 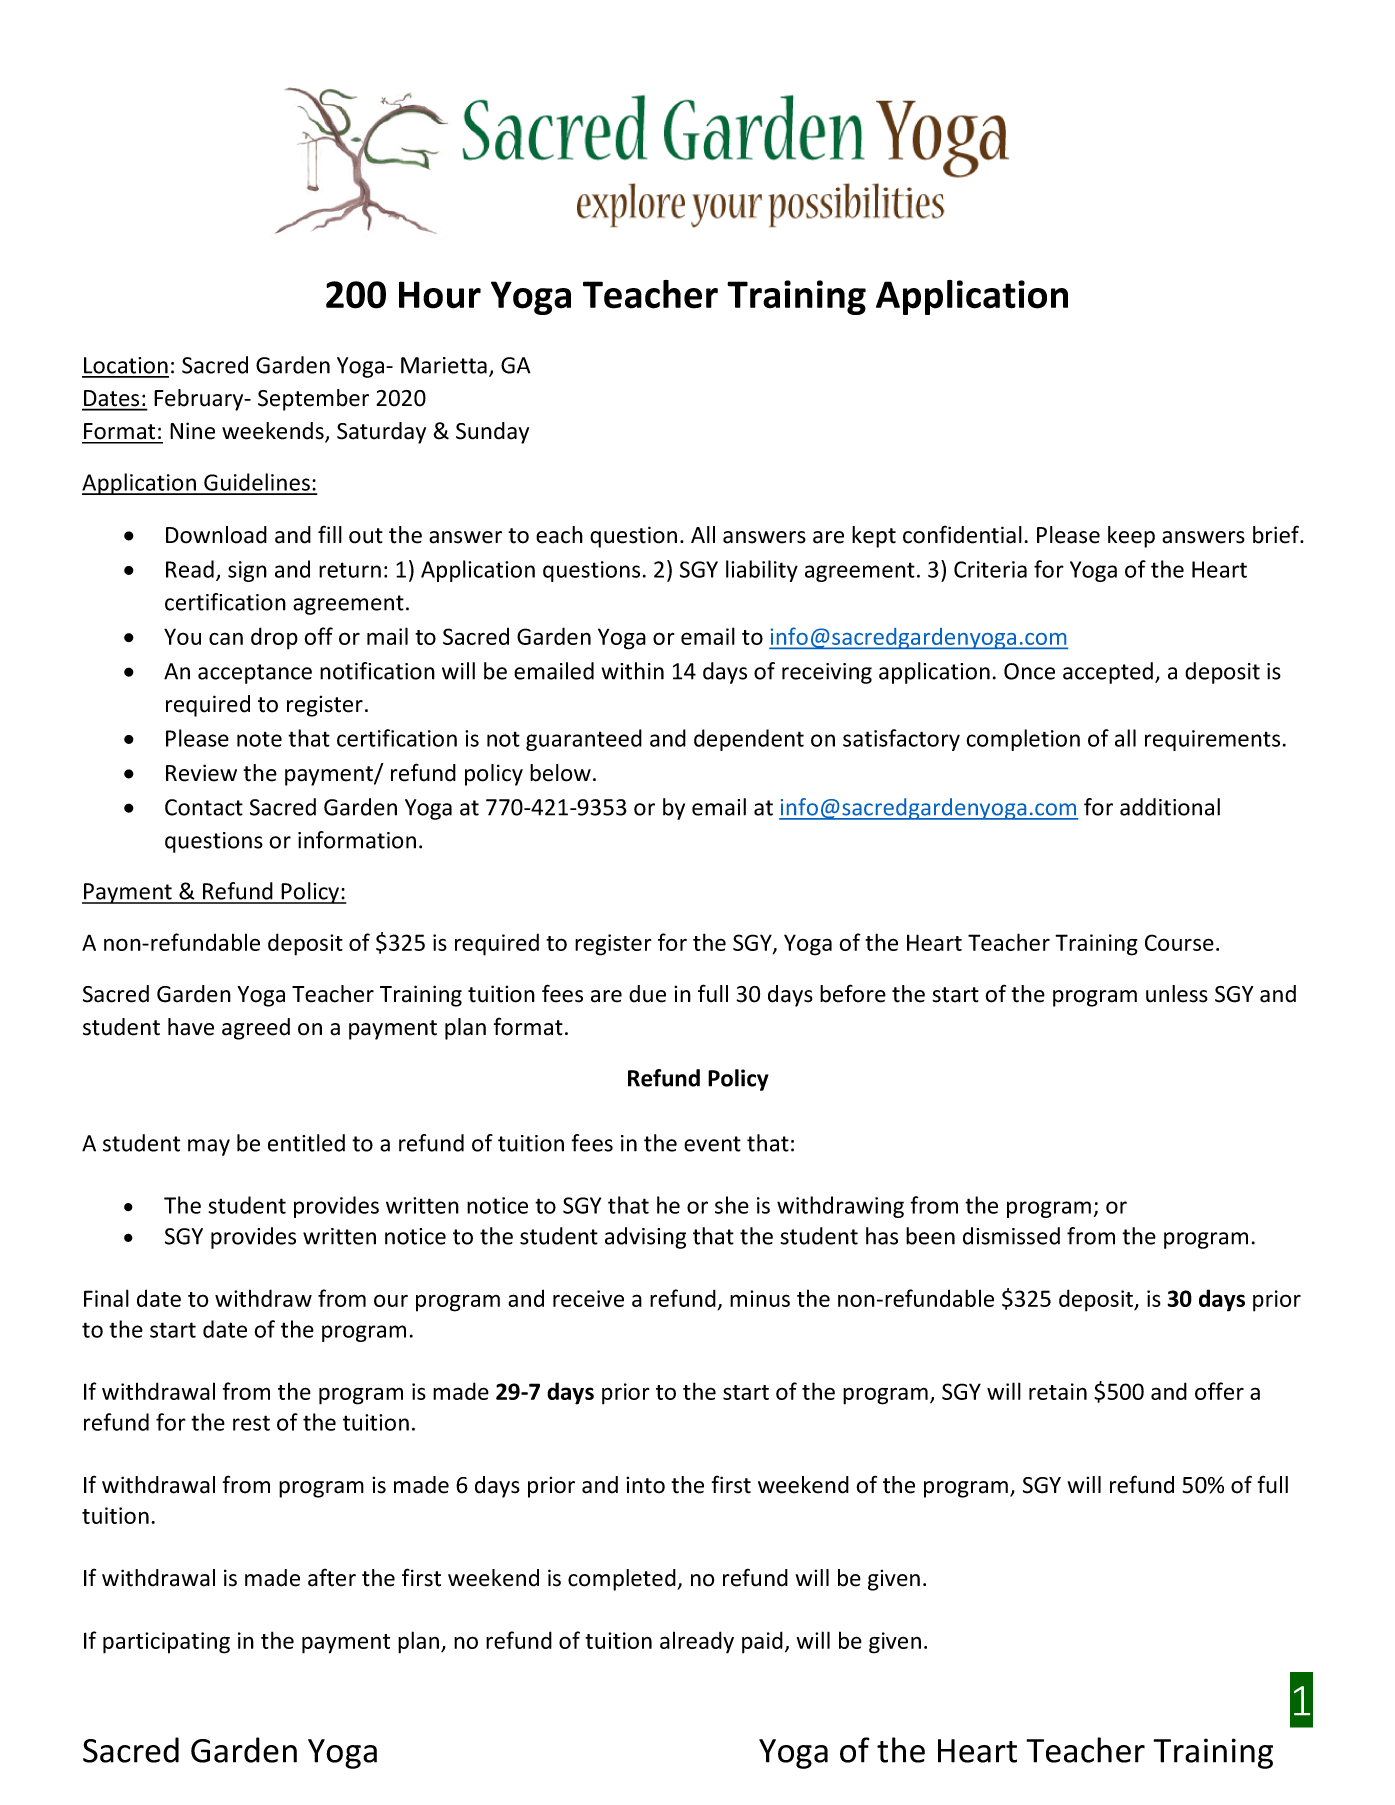 What do you see at coordinates (209, 1147) in the page?
I see `may` at bounding box center [209, 1147].
